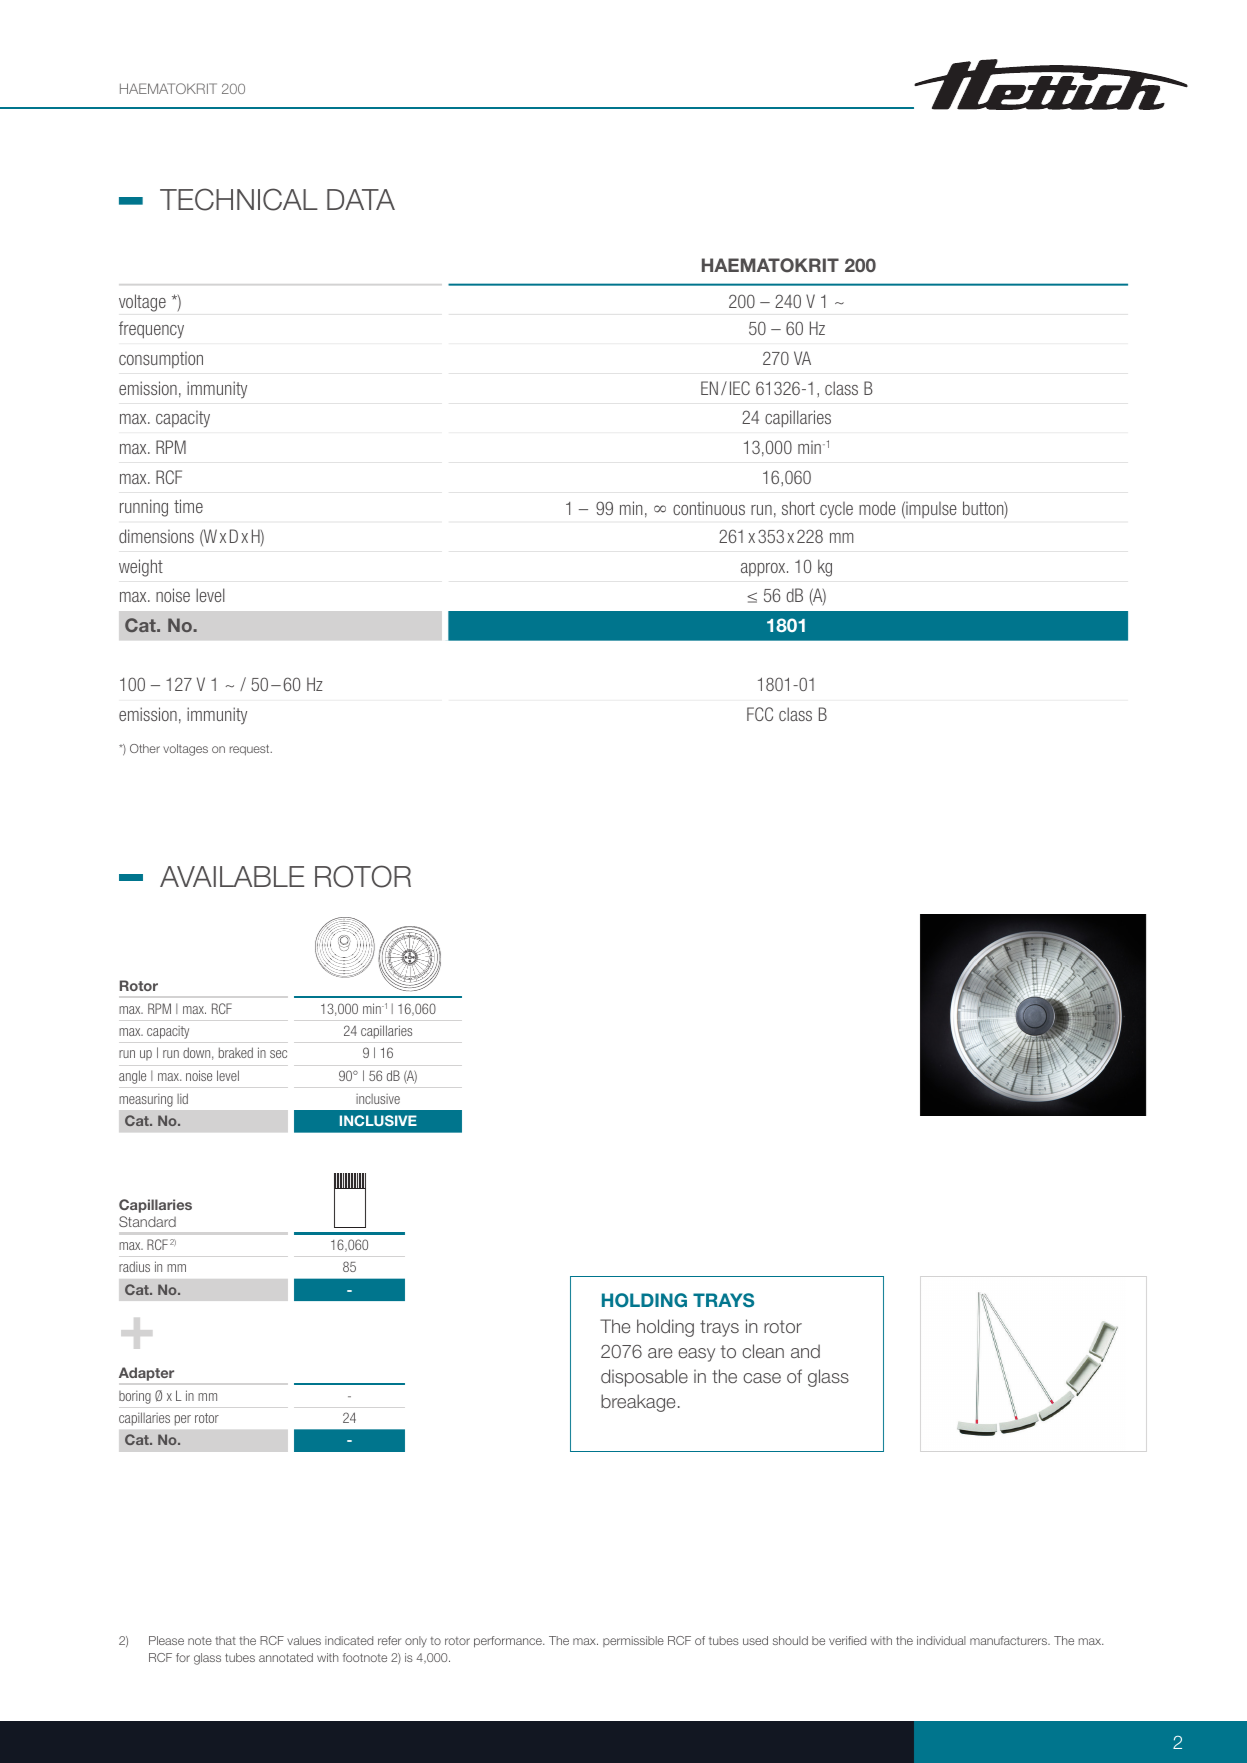  I want to click on mode, so click(877, 508).
